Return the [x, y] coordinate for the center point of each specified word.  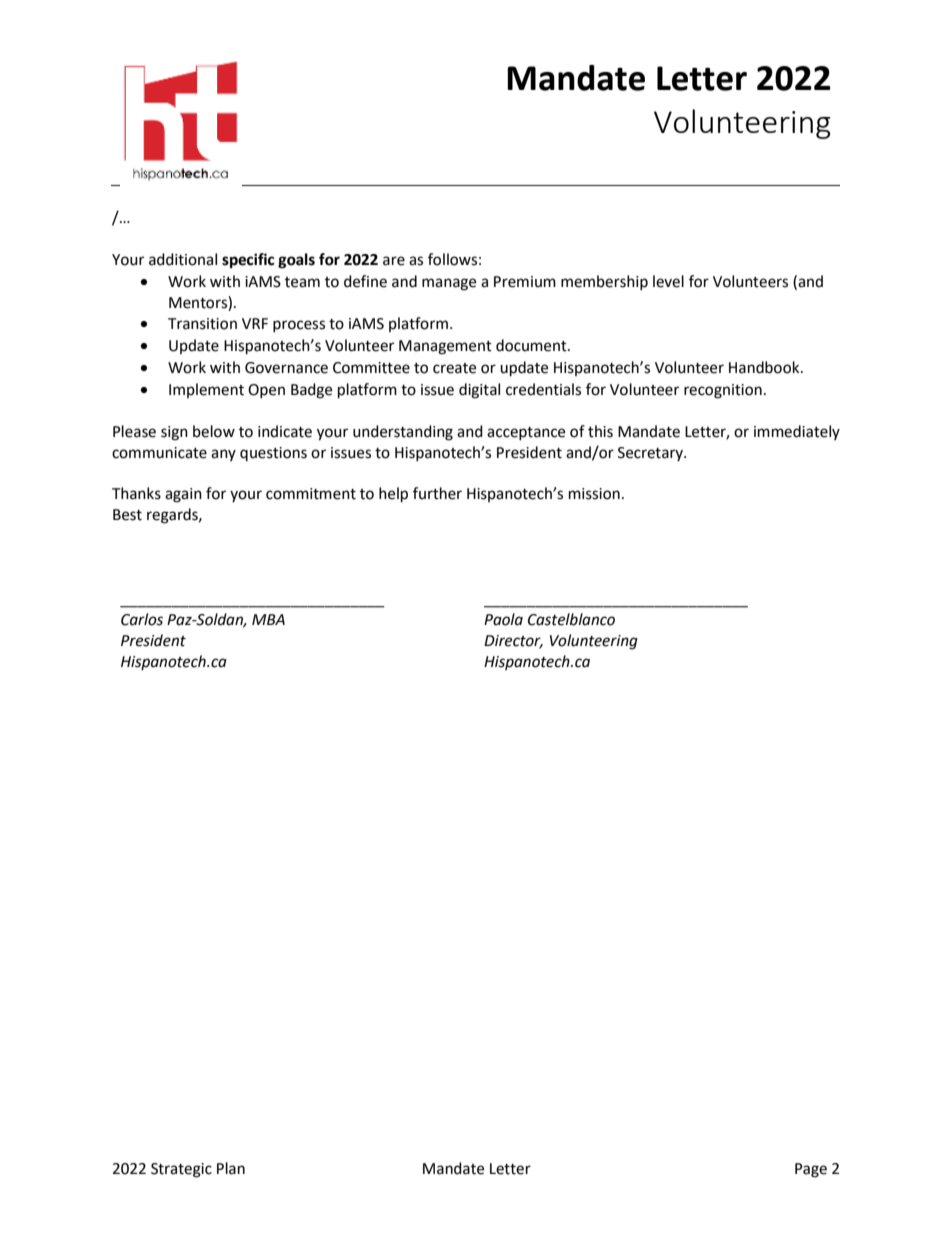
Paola [503, 619]
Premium [525, 282]
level [668, 281]
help [393, 495]
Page [811, 1170]
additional [183, 259]
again [183, 495]
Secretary [651, 454]
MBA [268, 619]
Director [513, 642]
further [437, 493]
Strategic [181, 1170]
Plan [231, 1168]
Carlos [142, 619]
